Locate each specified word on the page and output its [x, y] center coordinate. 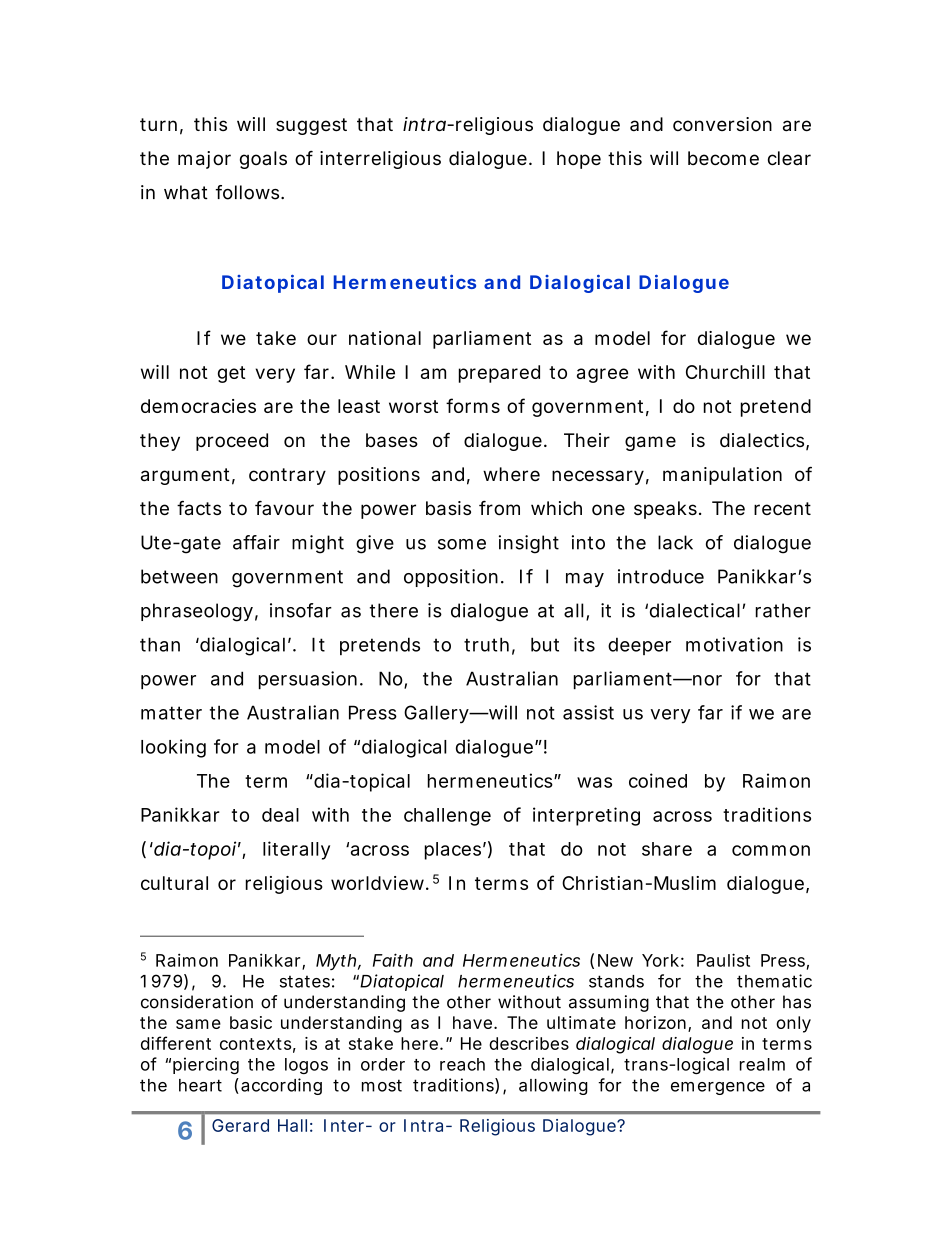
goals [263, 160]
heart [200, 1085]
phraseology [197, 612]
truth [486, 644]
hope [579, 160]
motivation [734, 644]
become [723, 158]
